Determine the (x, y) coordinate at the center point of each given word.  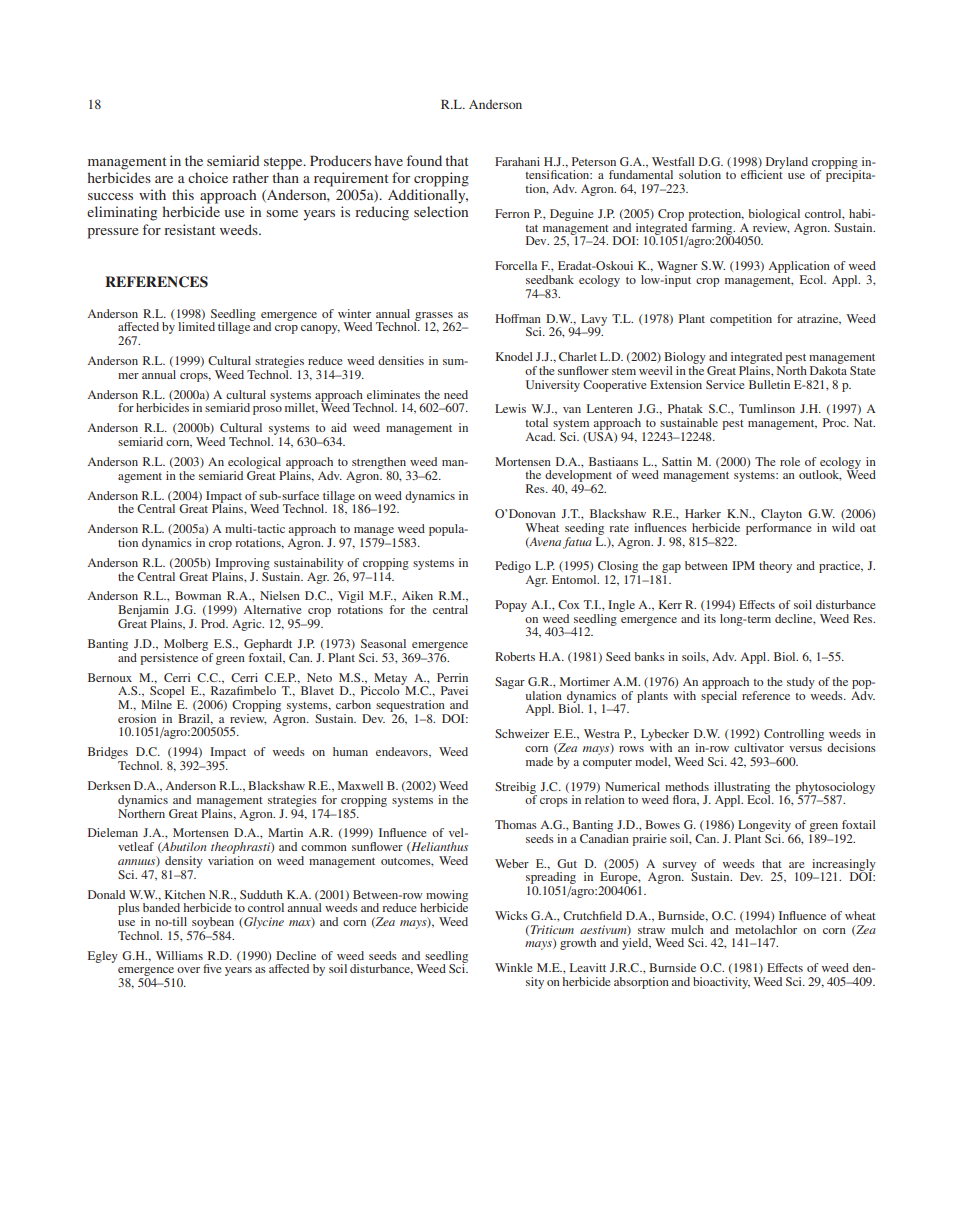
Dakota (828, 369)
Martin (285, 832)
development (578, 477)
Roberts (515, 656)
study (801, 683)
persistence (169, 659)
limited (196, 326)
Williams (179, 955)
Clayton (781, 515)
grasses (434, 317)
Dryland (786, 164)
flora (686, 800)
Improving (242, 564)
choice (208, 177)
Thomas (516, 824)
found (424, 160)
